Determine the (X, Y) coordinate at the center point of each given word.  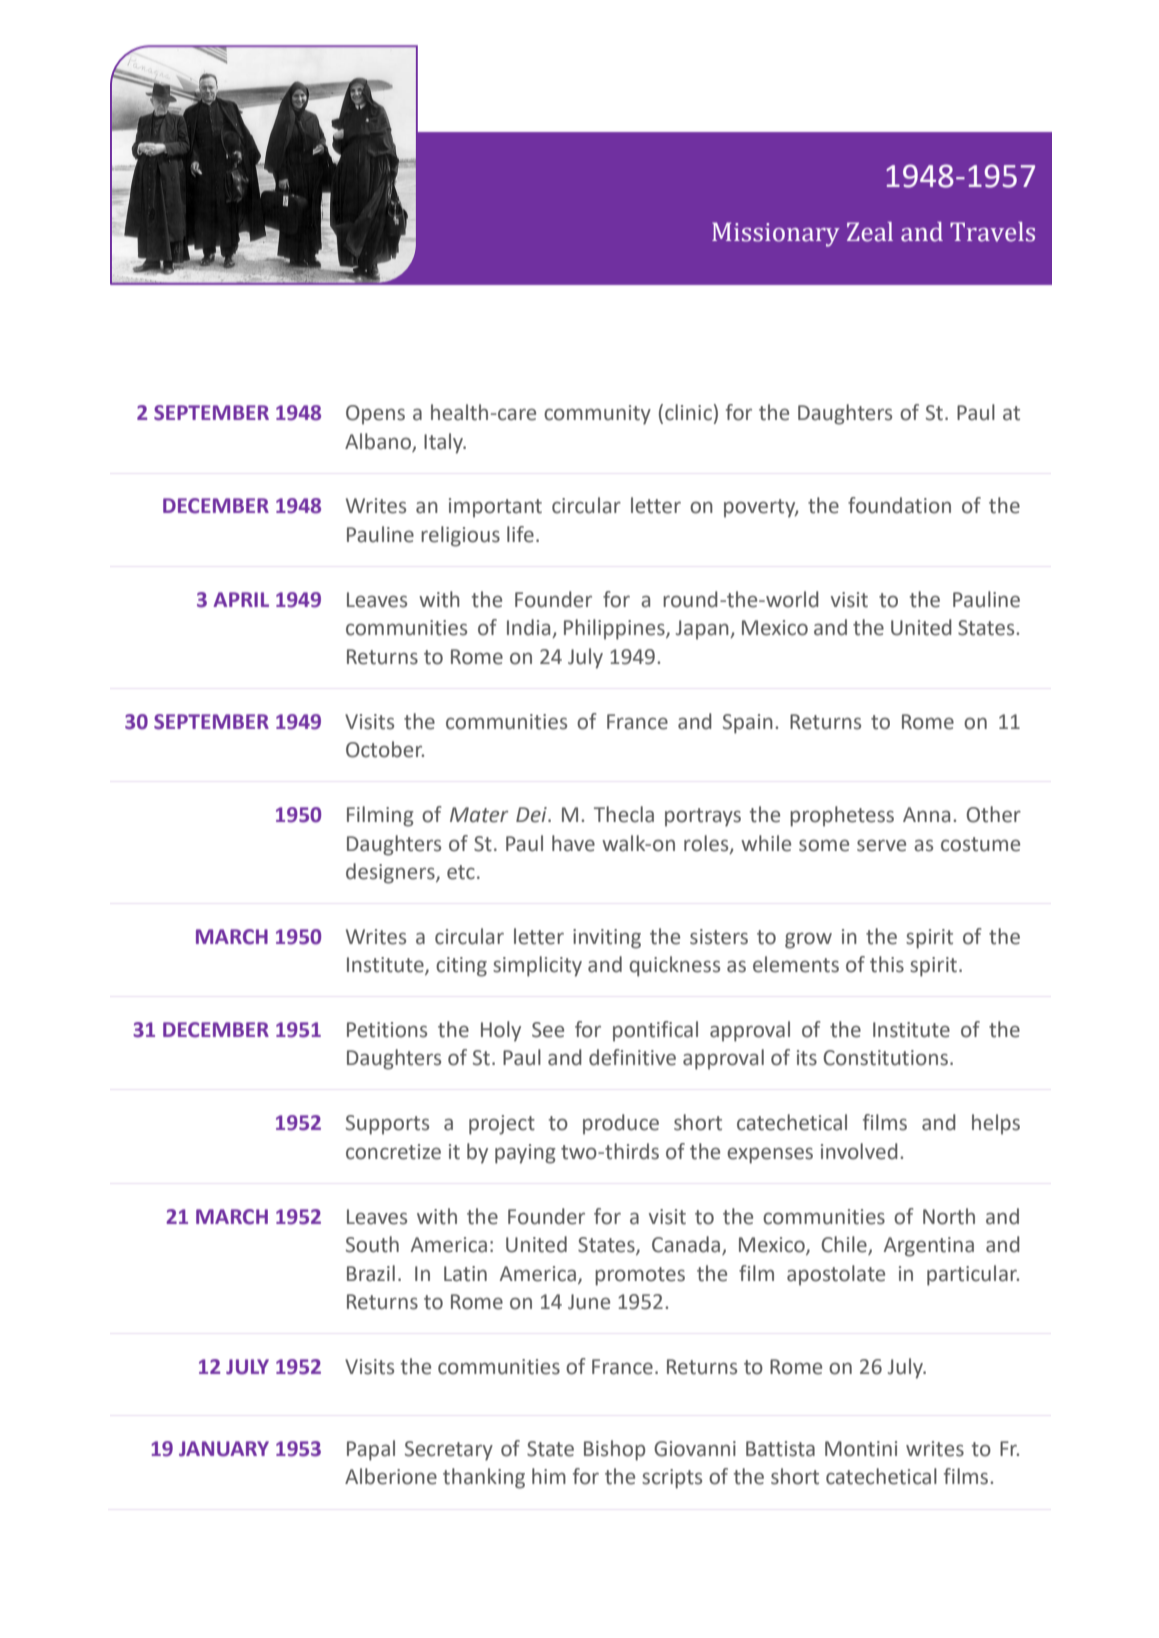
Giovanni (695, 1449)
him (549, 1476)
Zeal (870, 232)
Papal (371, 1450)
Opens (375, 415)
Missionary (776, 234)
